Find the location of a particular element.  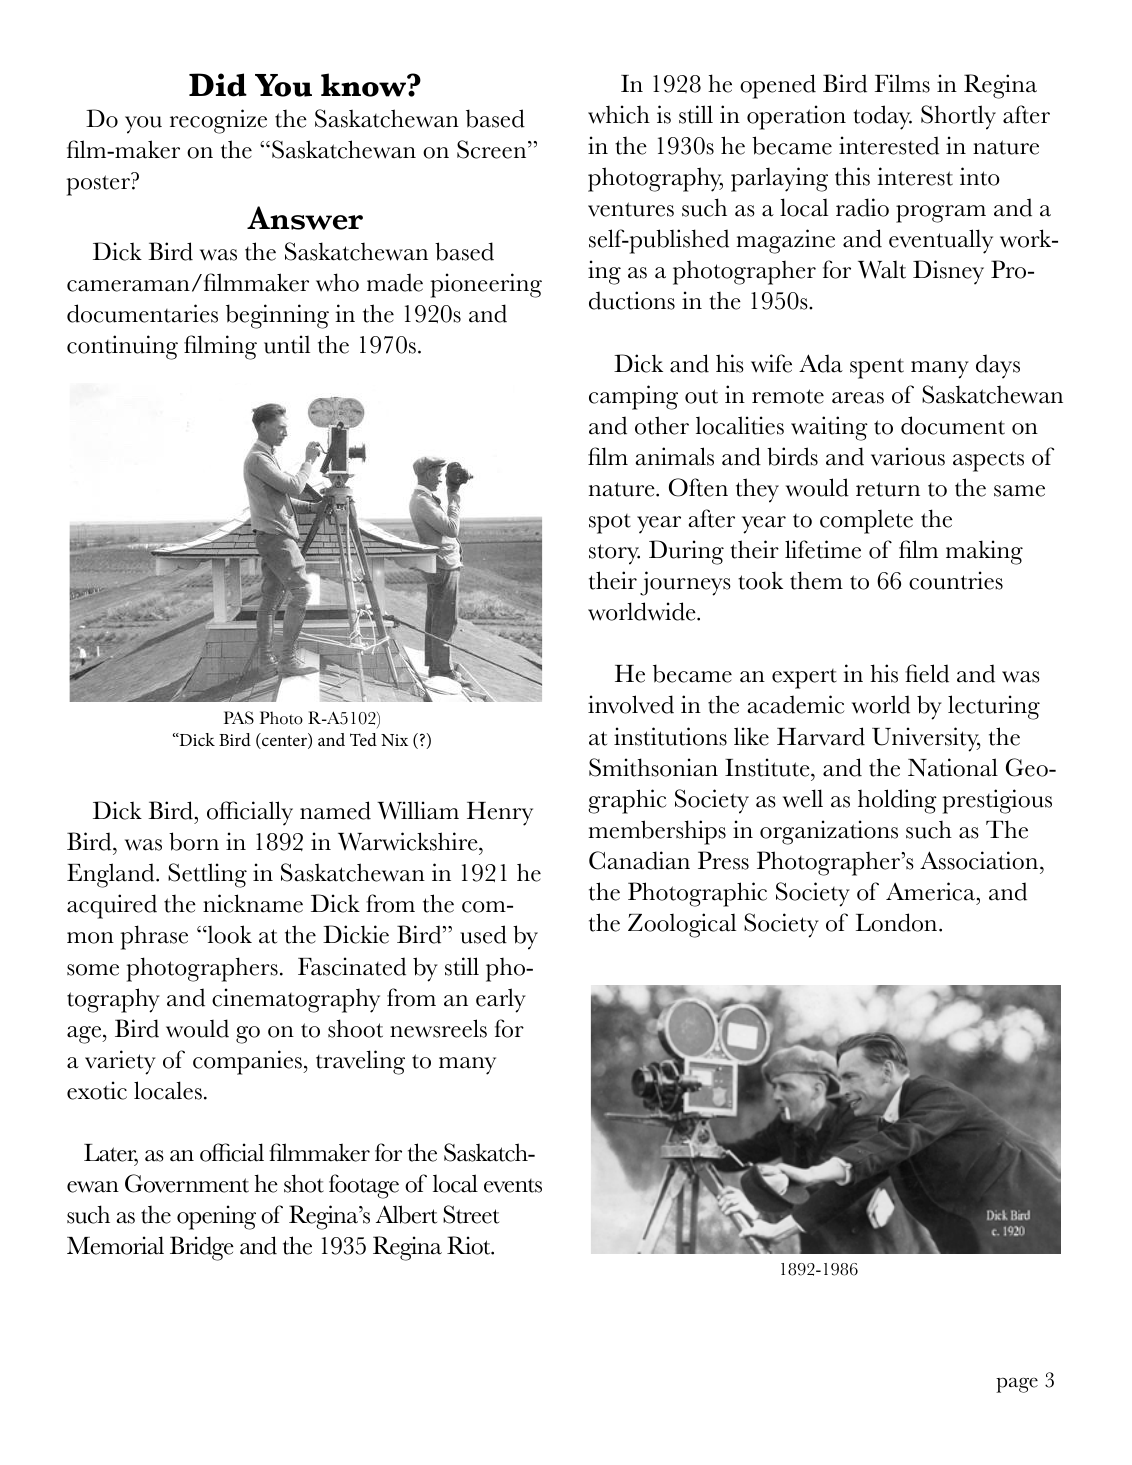

continuing is located at coordinates (122, 347).
